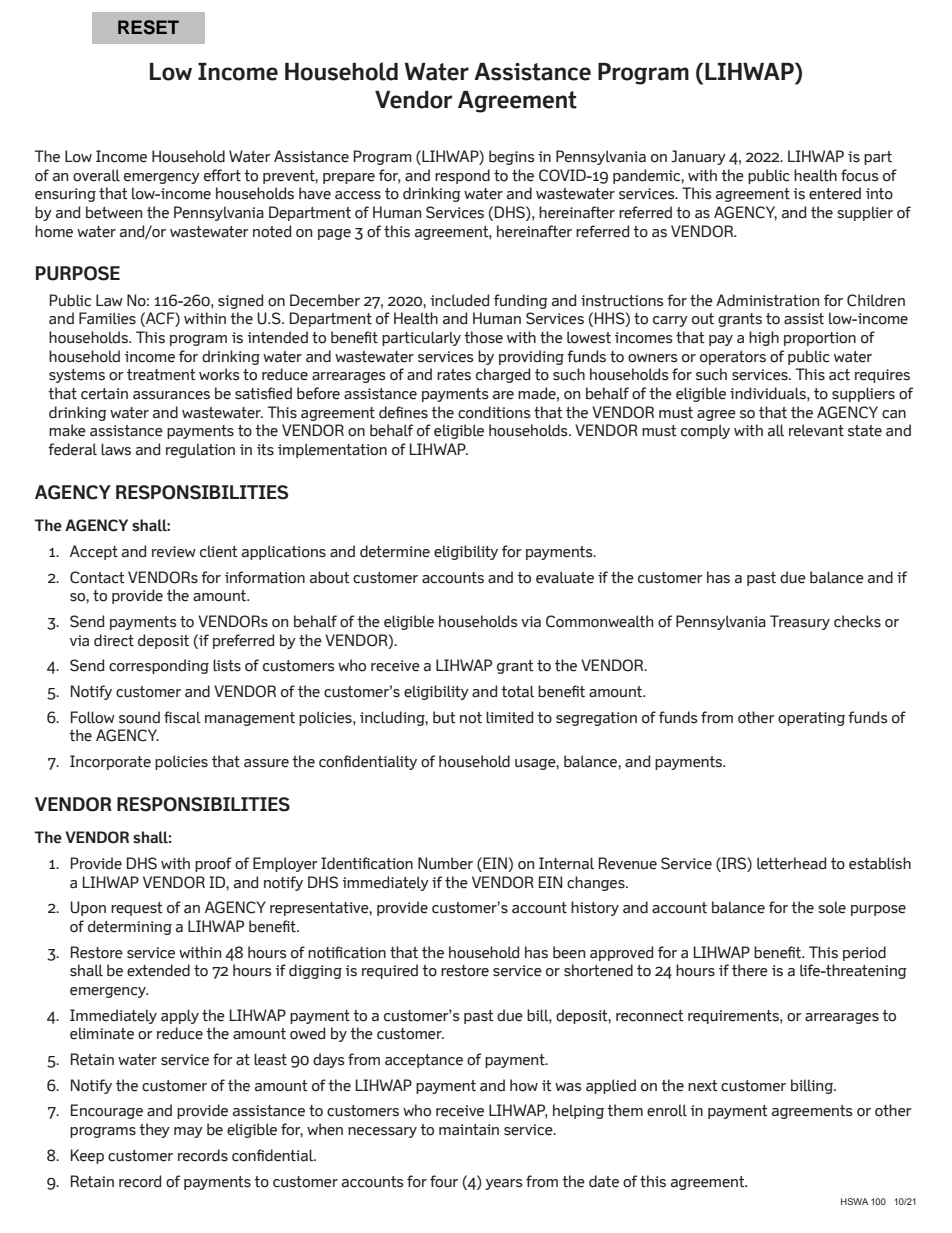 This image has width=952, height=1233. Describe the element at coordinates (469, 1130) in the image. I see `maintain` at that location.
